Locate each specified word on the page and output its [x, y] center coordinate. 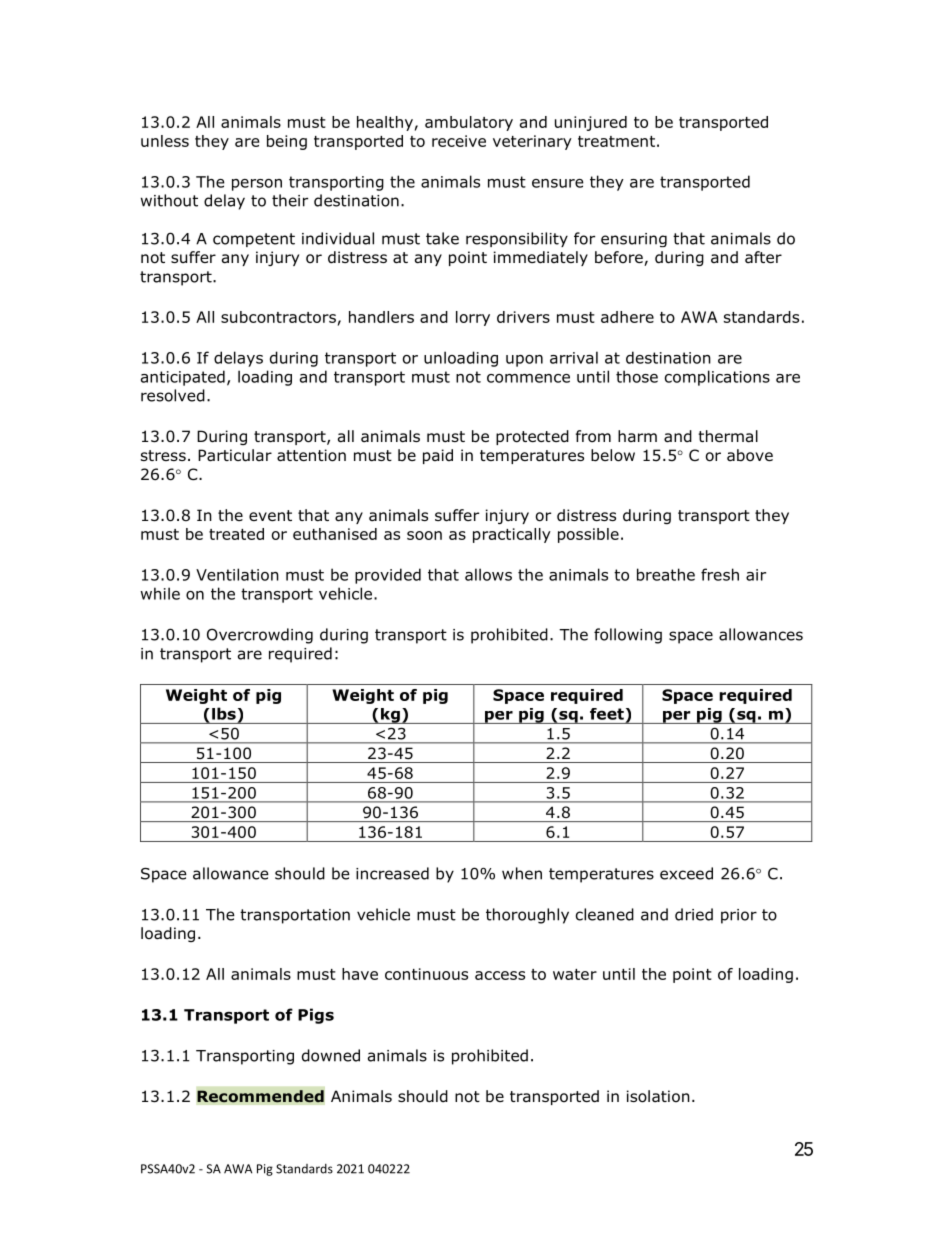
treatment [616, 141]
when [522, 873]
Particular [235, 455]
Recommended [260, 1096]
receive [459, 141]
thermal [728, 436]
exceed [686, 873]
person [257, 185]
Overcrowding [260, 636]
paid [438, 456]
